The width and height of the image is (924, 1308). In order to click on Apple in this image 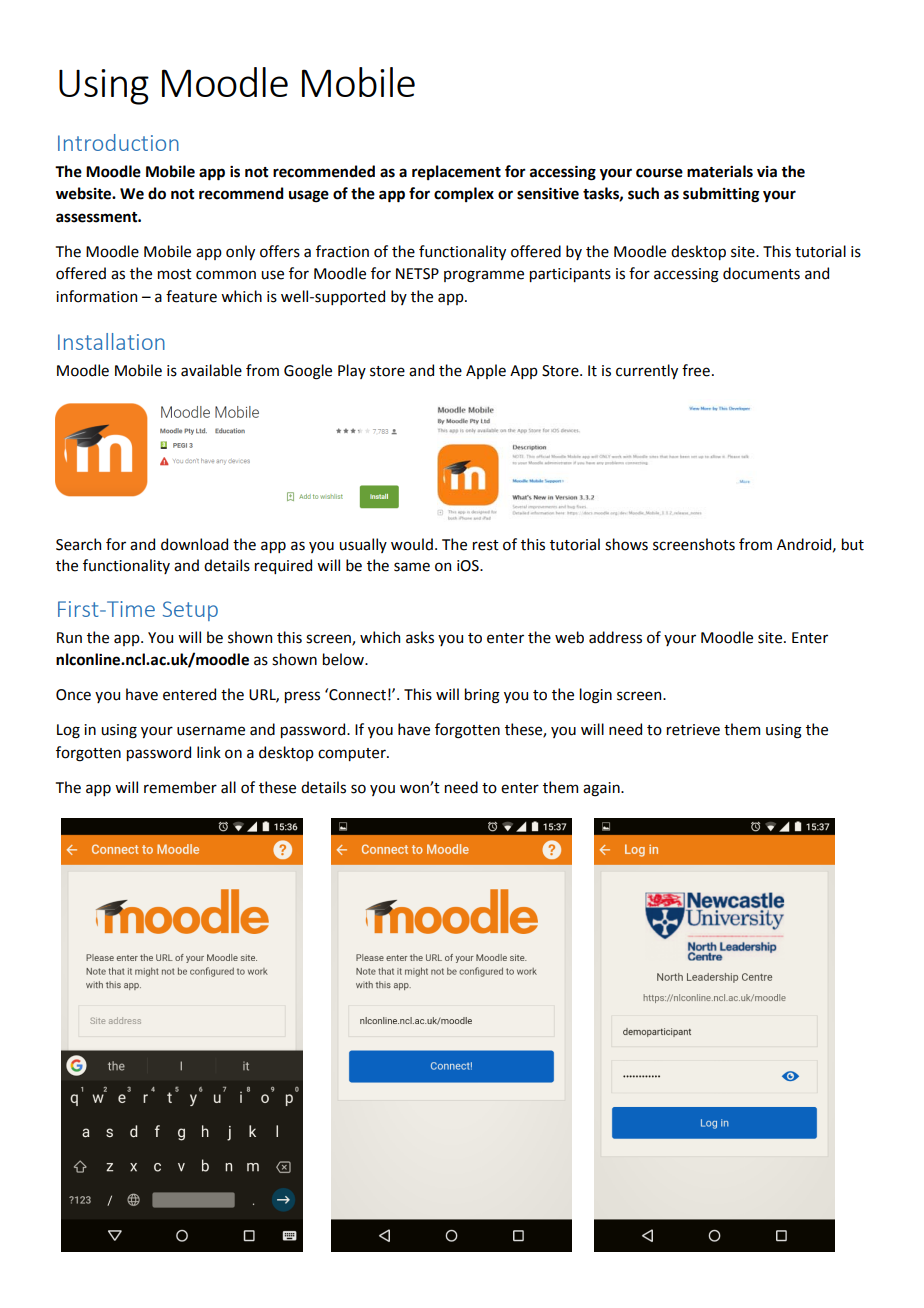, I will do `click(486, 371)`.
